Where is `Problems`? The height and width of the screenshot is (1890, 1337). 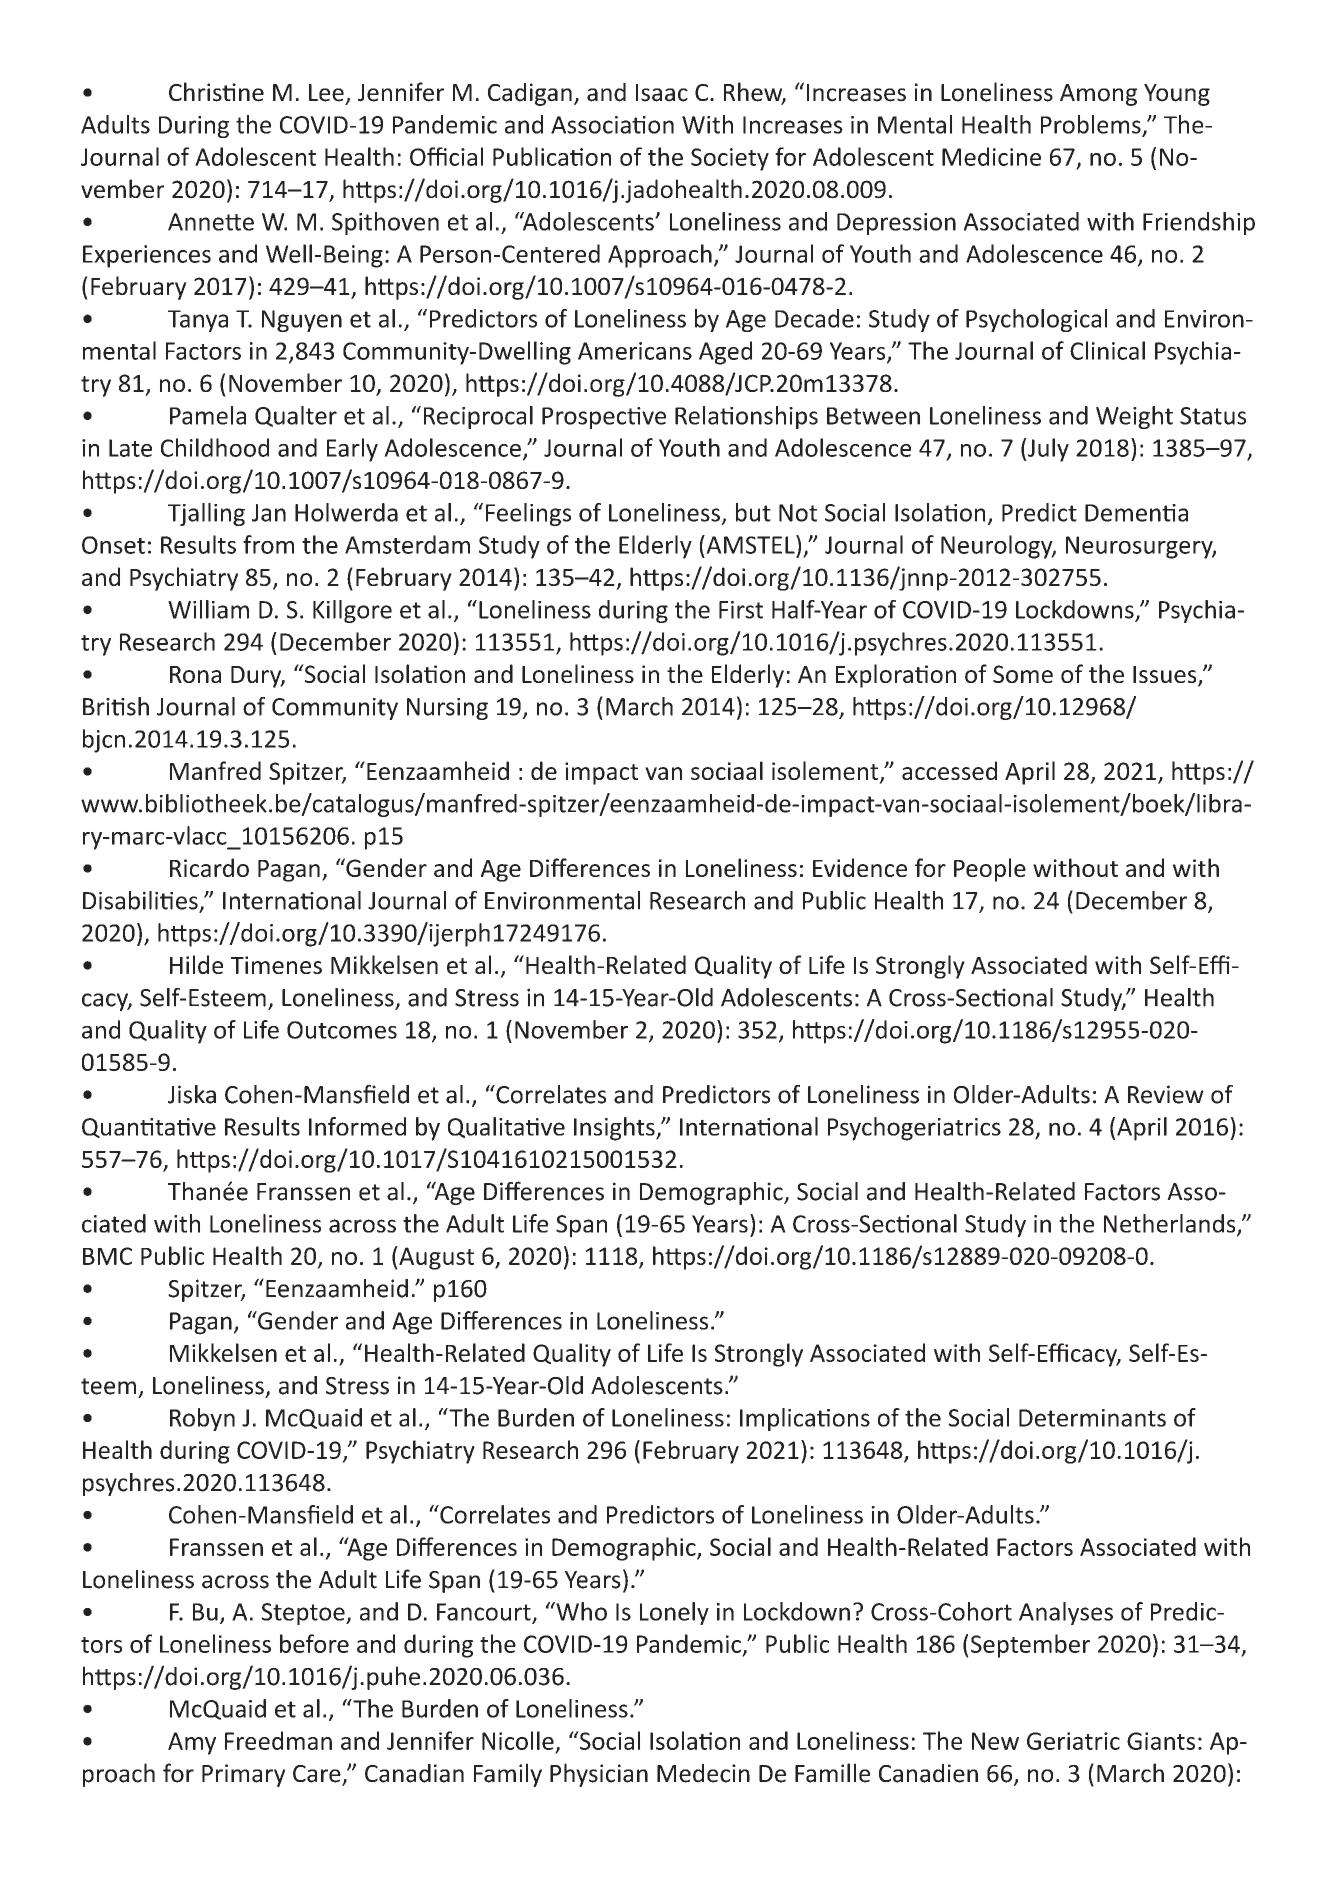 Problems is located at coordinates (1092, 125).
